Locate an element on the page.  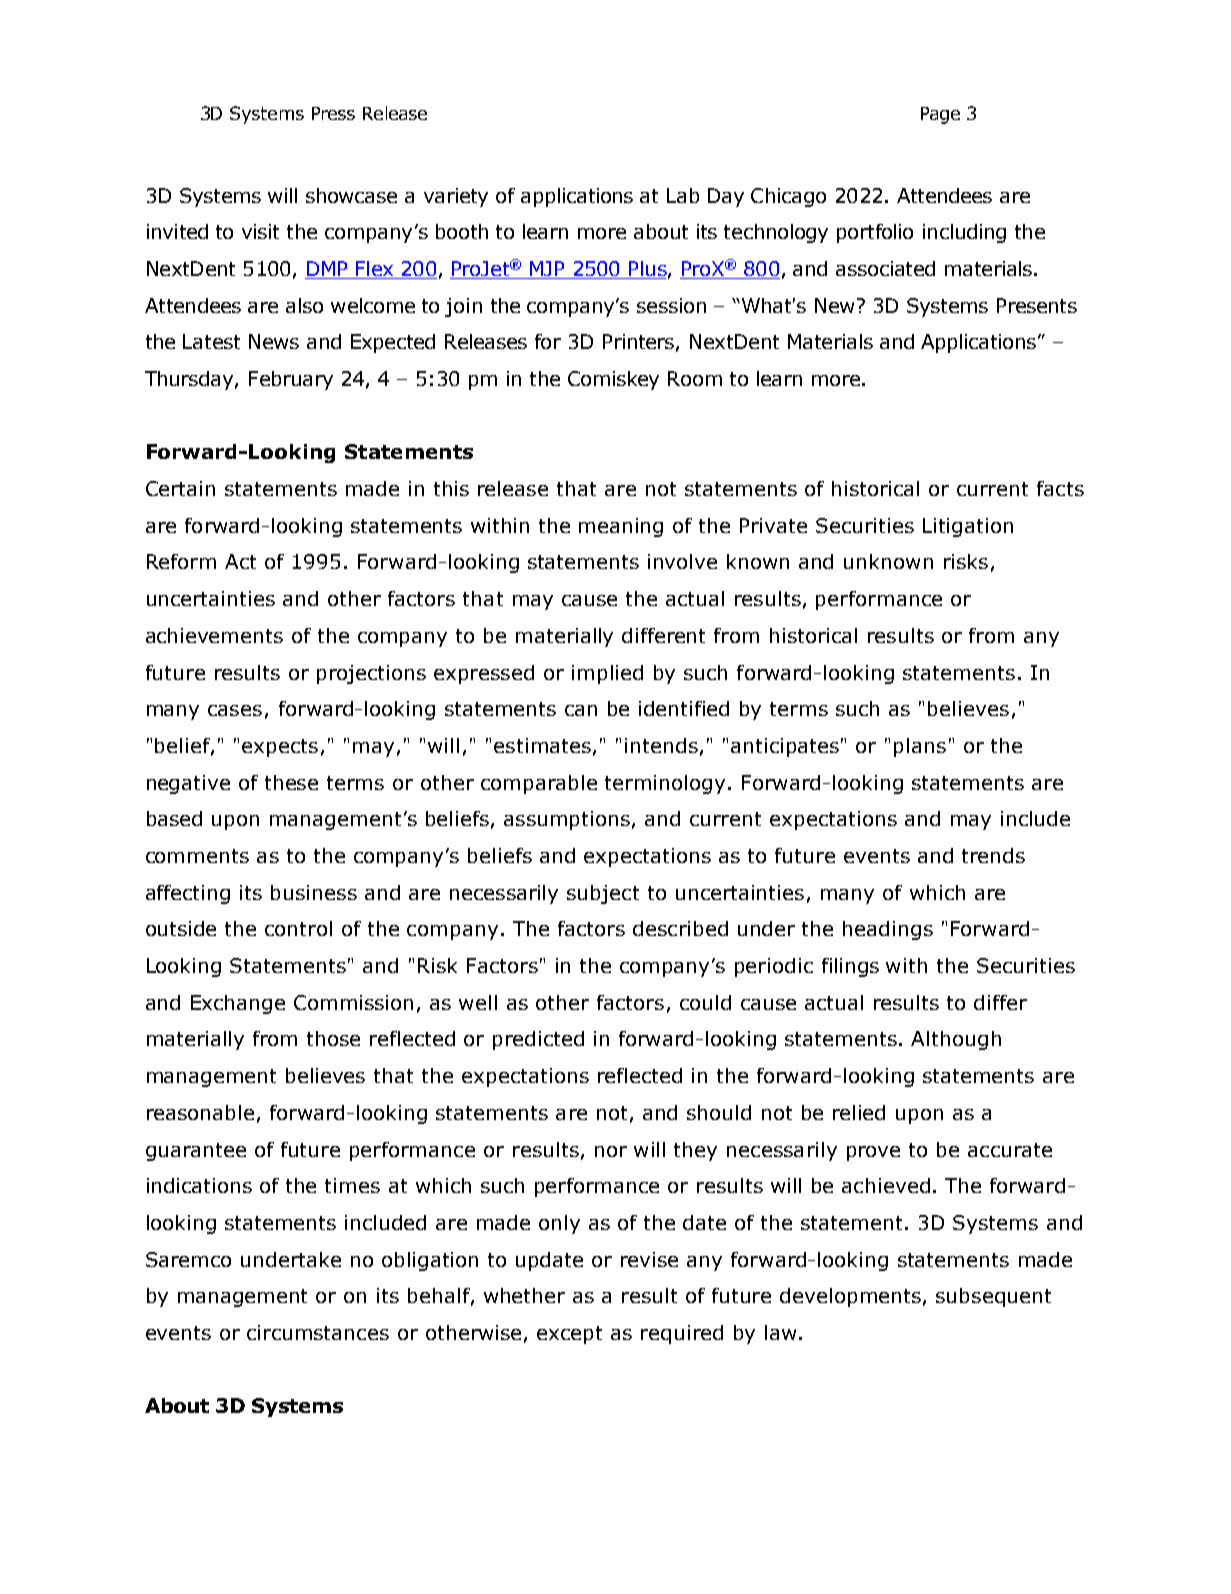
circumstances is located at coordinates (318, 1332).
